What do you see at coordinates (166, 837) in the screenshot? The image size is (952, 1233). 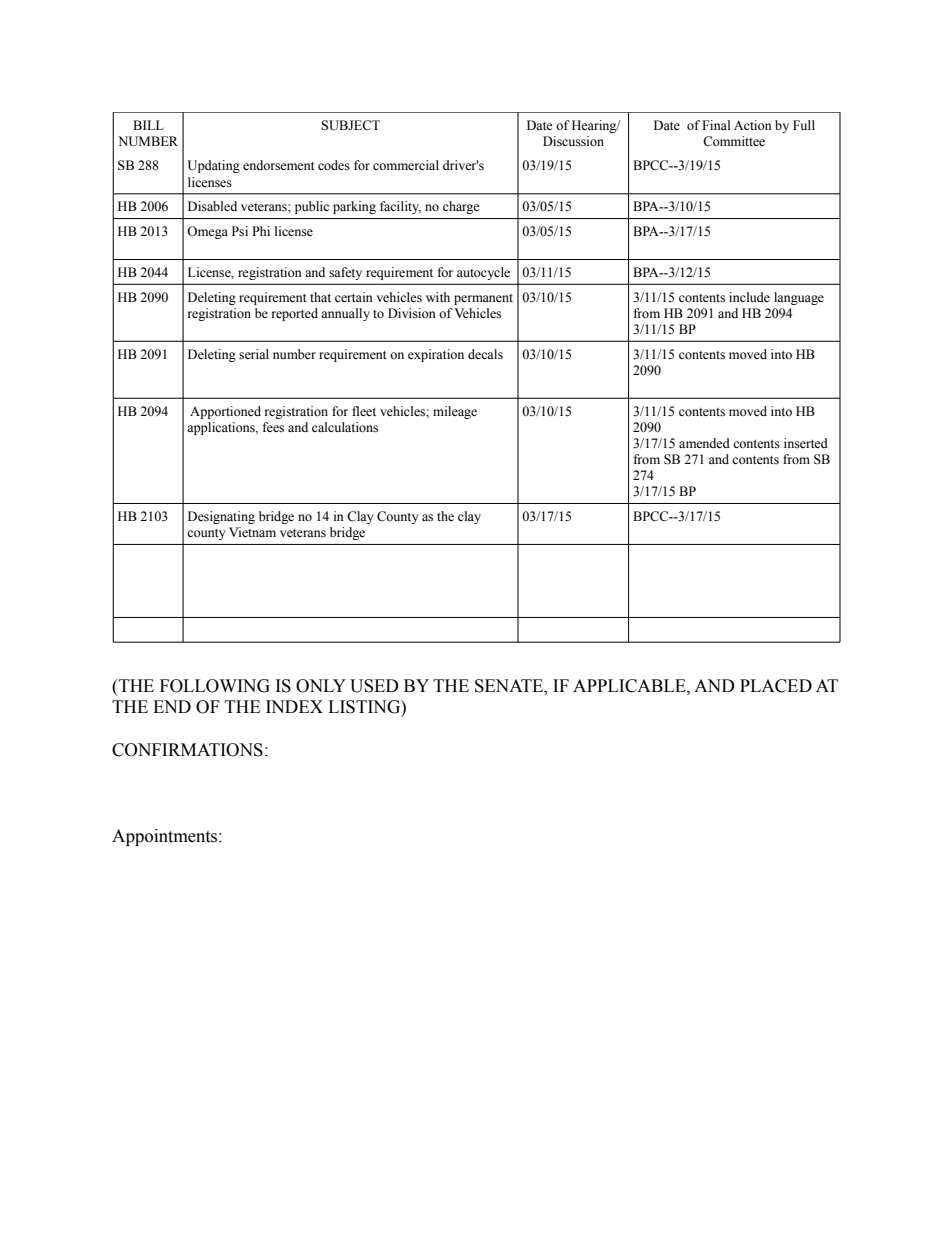 I see `Appointments` at bounding box center [166, 837].
